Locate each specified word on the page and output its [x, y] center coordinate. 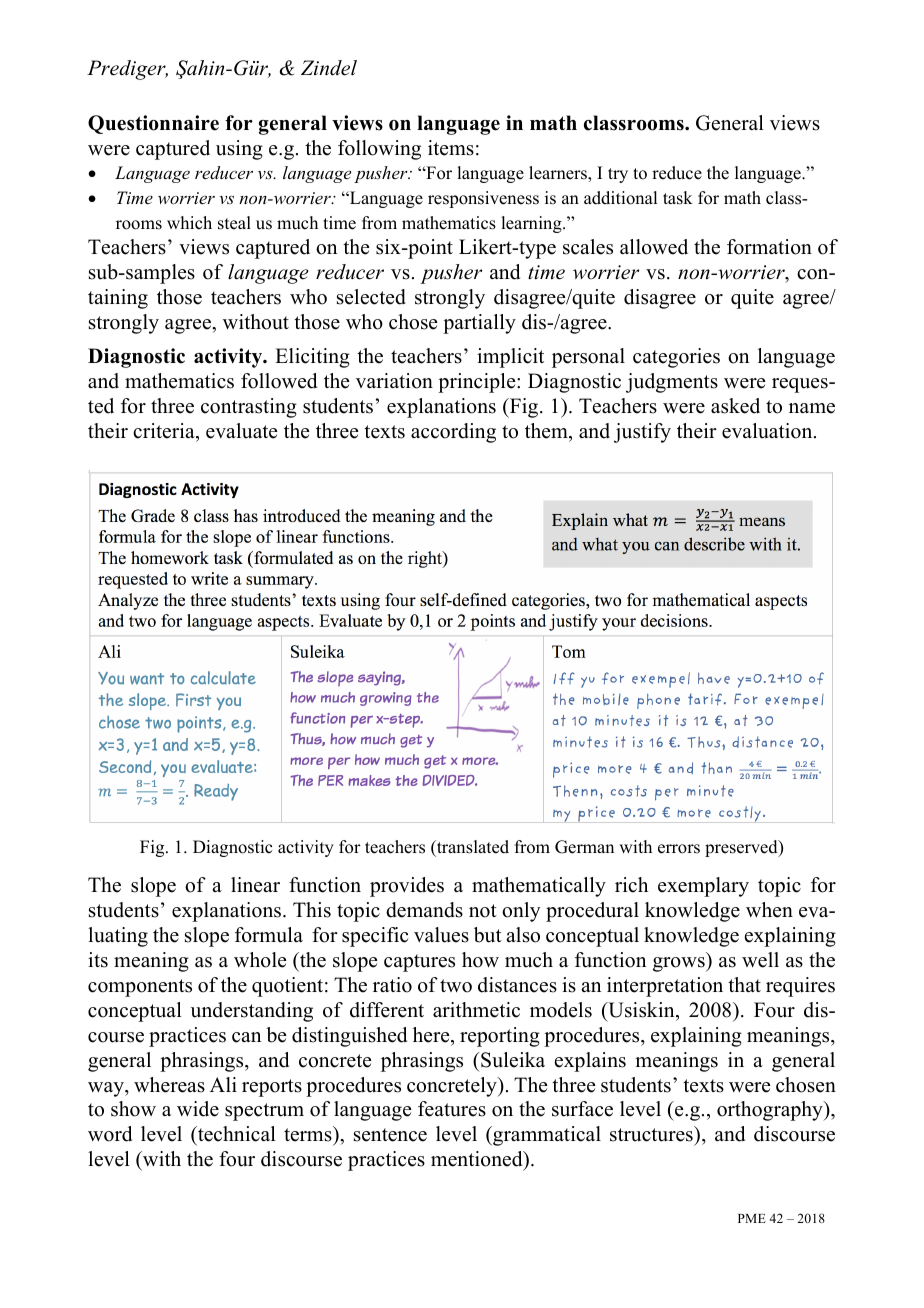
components [140, 988]
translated [472, 847]
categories [676, 358]
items [451, 148]
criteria [165, 431]
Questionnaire [153, 124]
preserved [742, 848]
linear [255, 885]
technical [236, 1135]
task [678, 198]
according [453, 433]
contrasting [249, 408]
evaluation [768, 431]
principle [478, 383]
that [744, 984]
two [456, 986]
